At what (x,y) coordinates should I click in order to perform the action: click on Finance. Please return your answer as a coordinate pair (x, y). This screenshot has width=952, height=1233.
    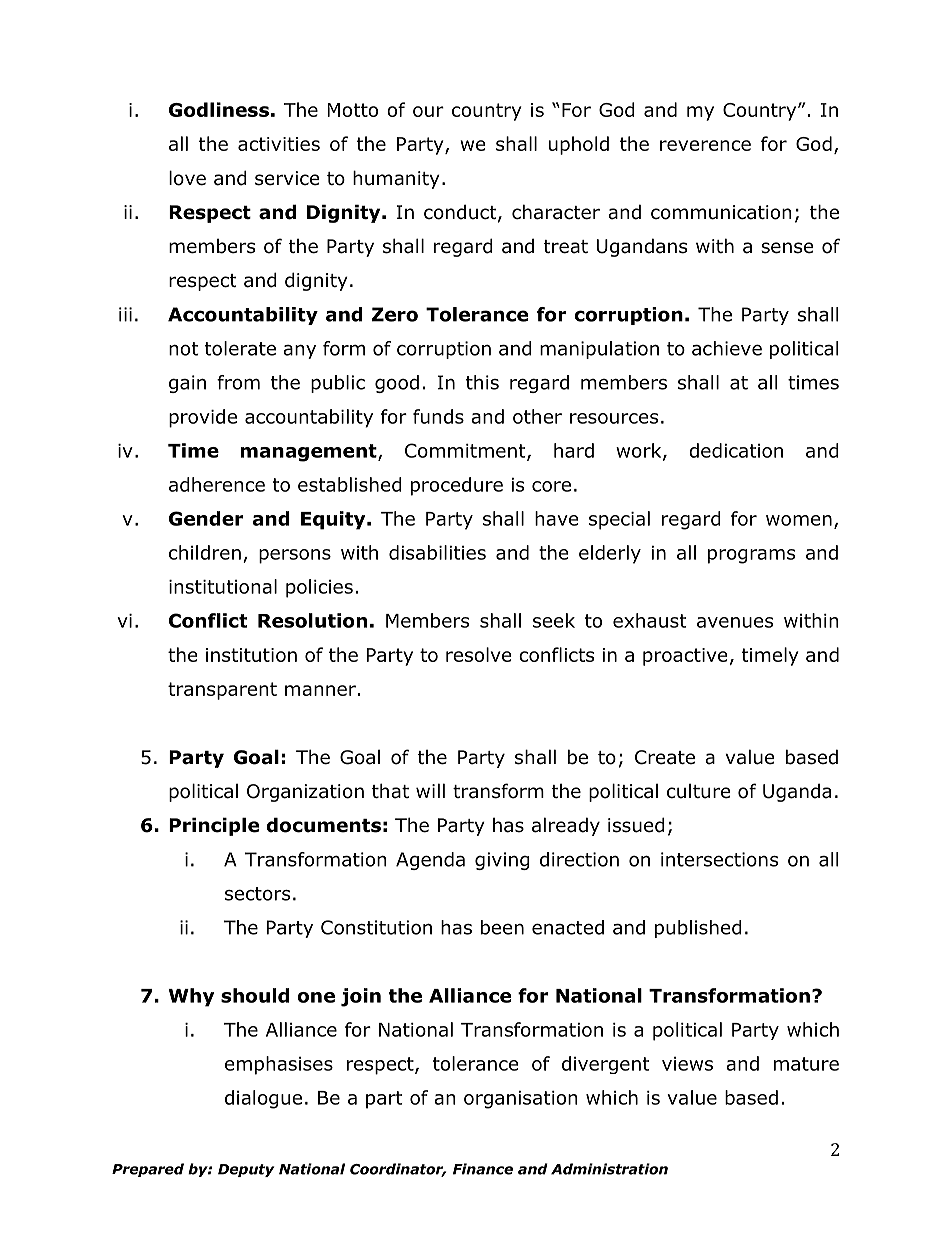
    Looking at the image, I should click on (483, 1169).
